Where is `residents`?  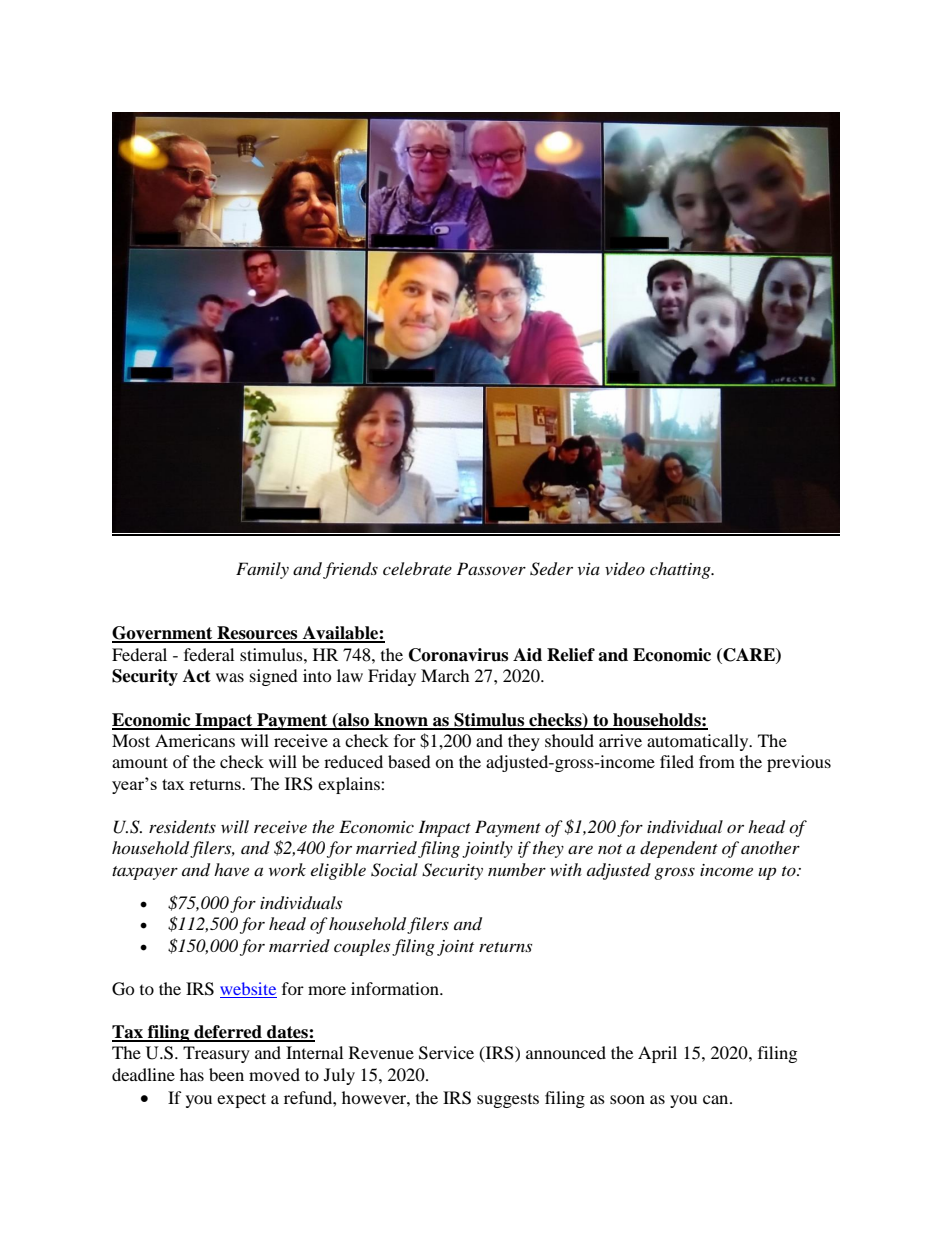 residents is located at coordinates (182, 826).
